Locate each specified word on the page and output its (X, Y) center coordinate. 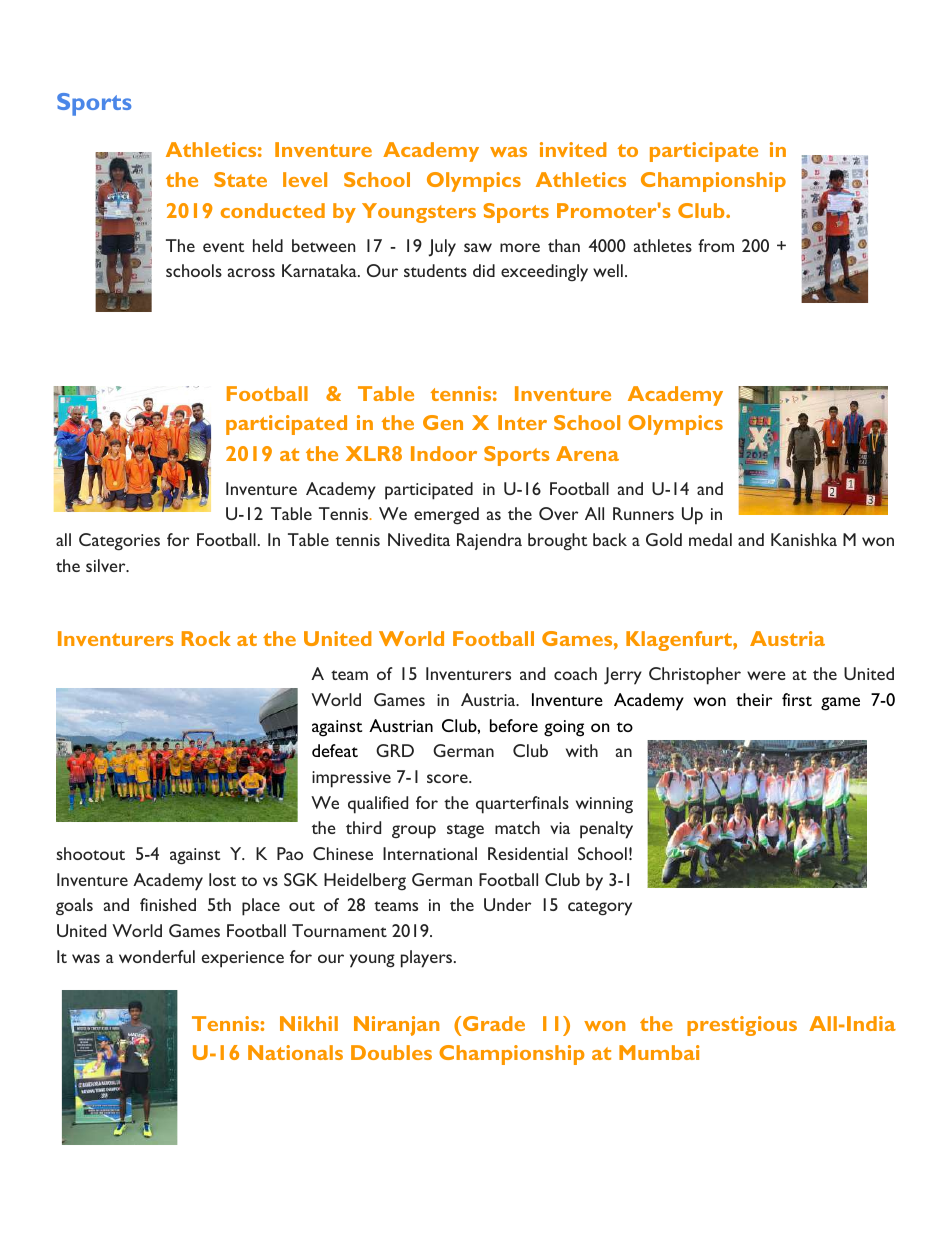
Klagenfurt (680, 641)
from (716, 245)
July (442, 248)
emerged (446, 516)
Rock (206, 638)
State (240, 179)
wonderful (157, 956)
